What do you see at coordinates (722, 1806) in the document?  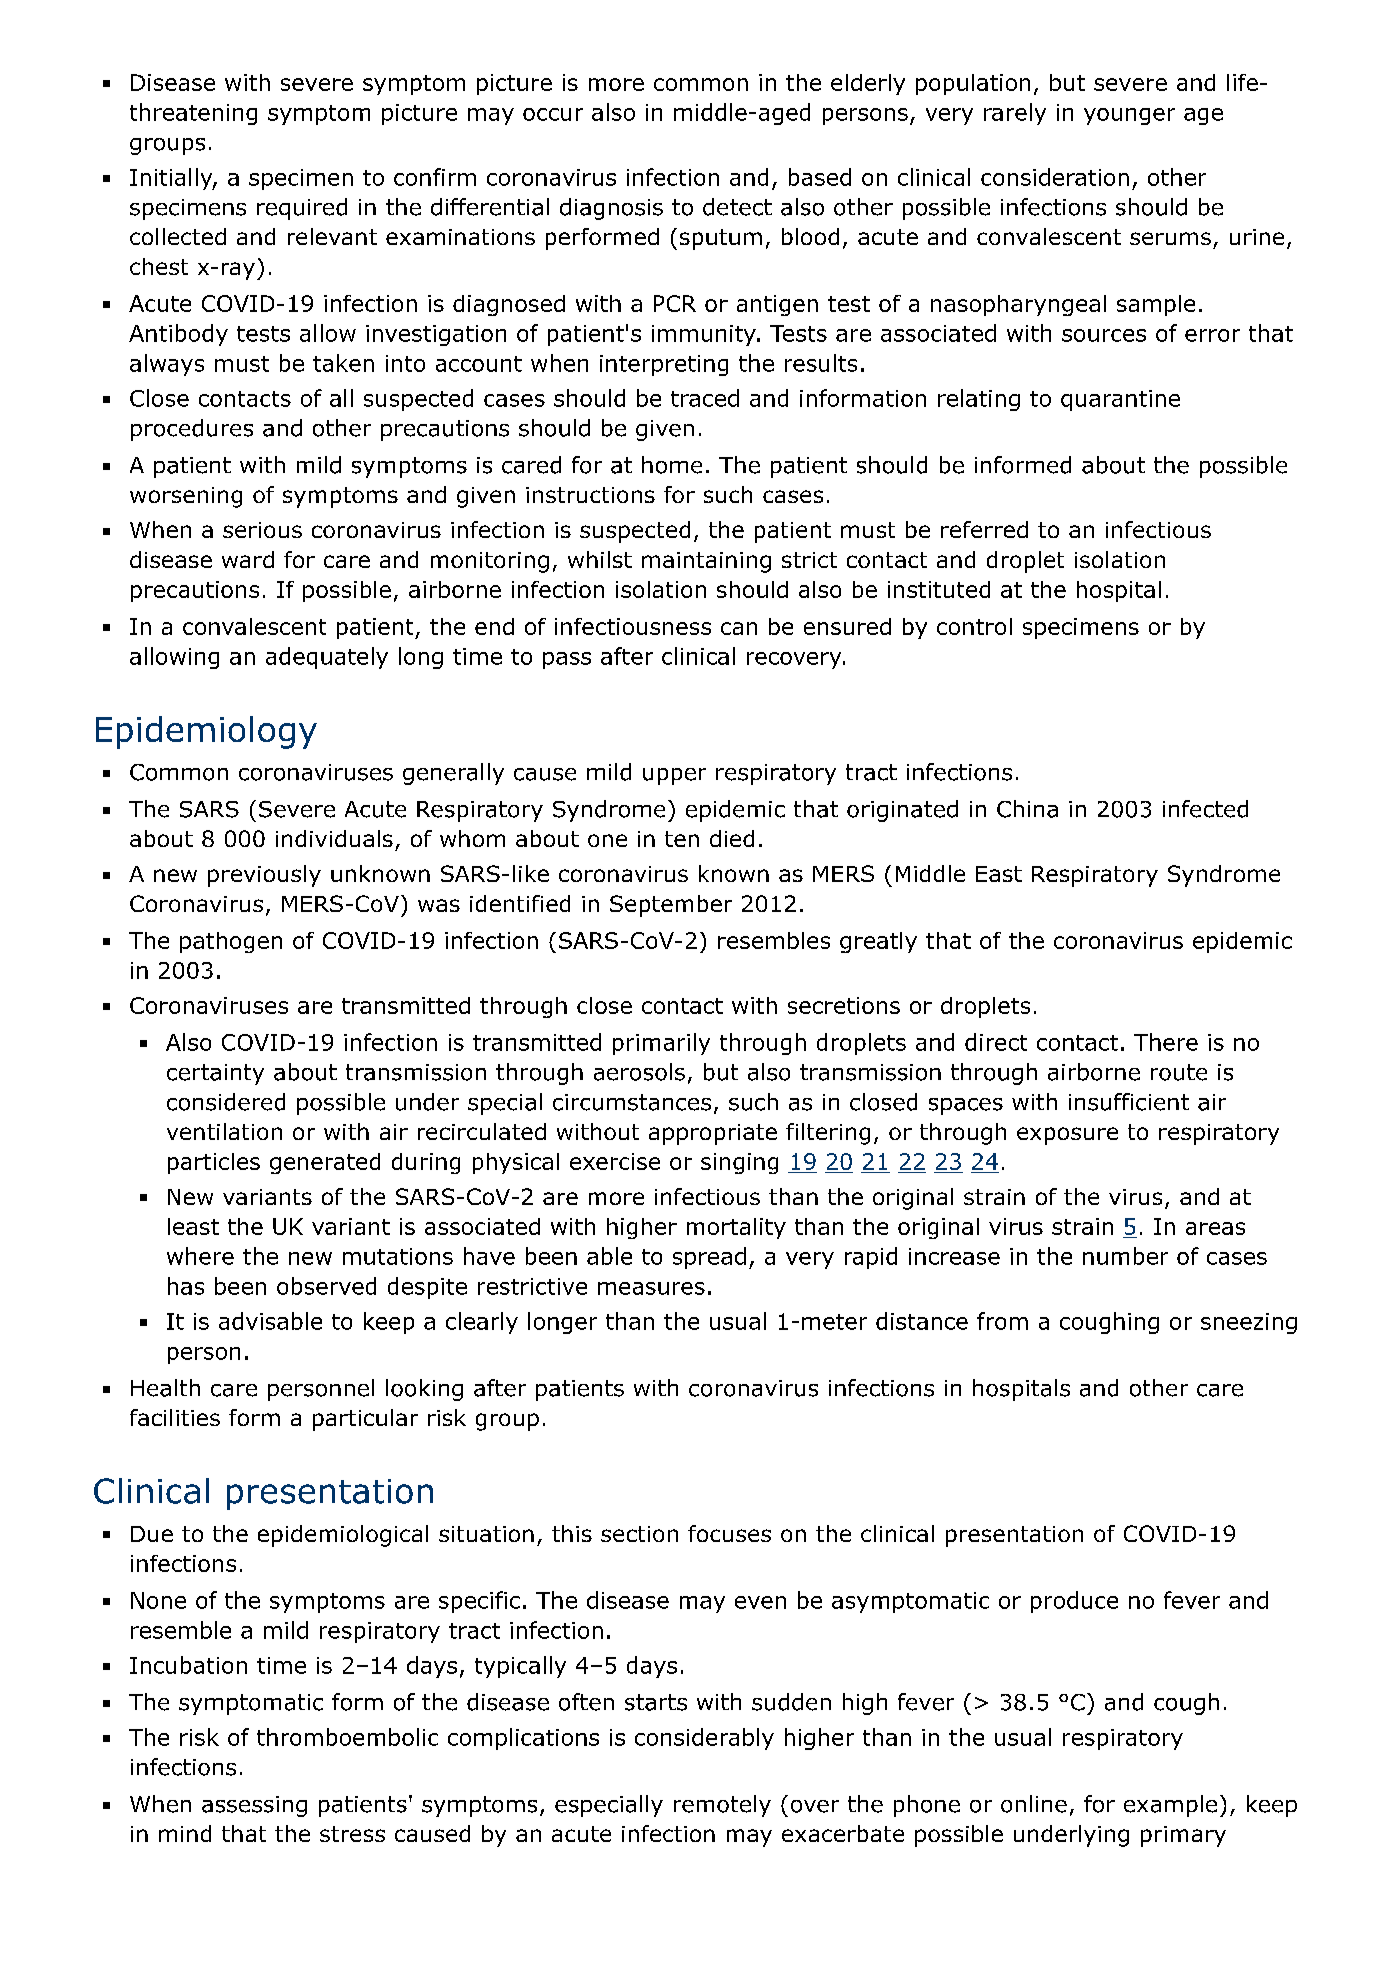 I see `remotely` at bounding box center [722, 1806].
